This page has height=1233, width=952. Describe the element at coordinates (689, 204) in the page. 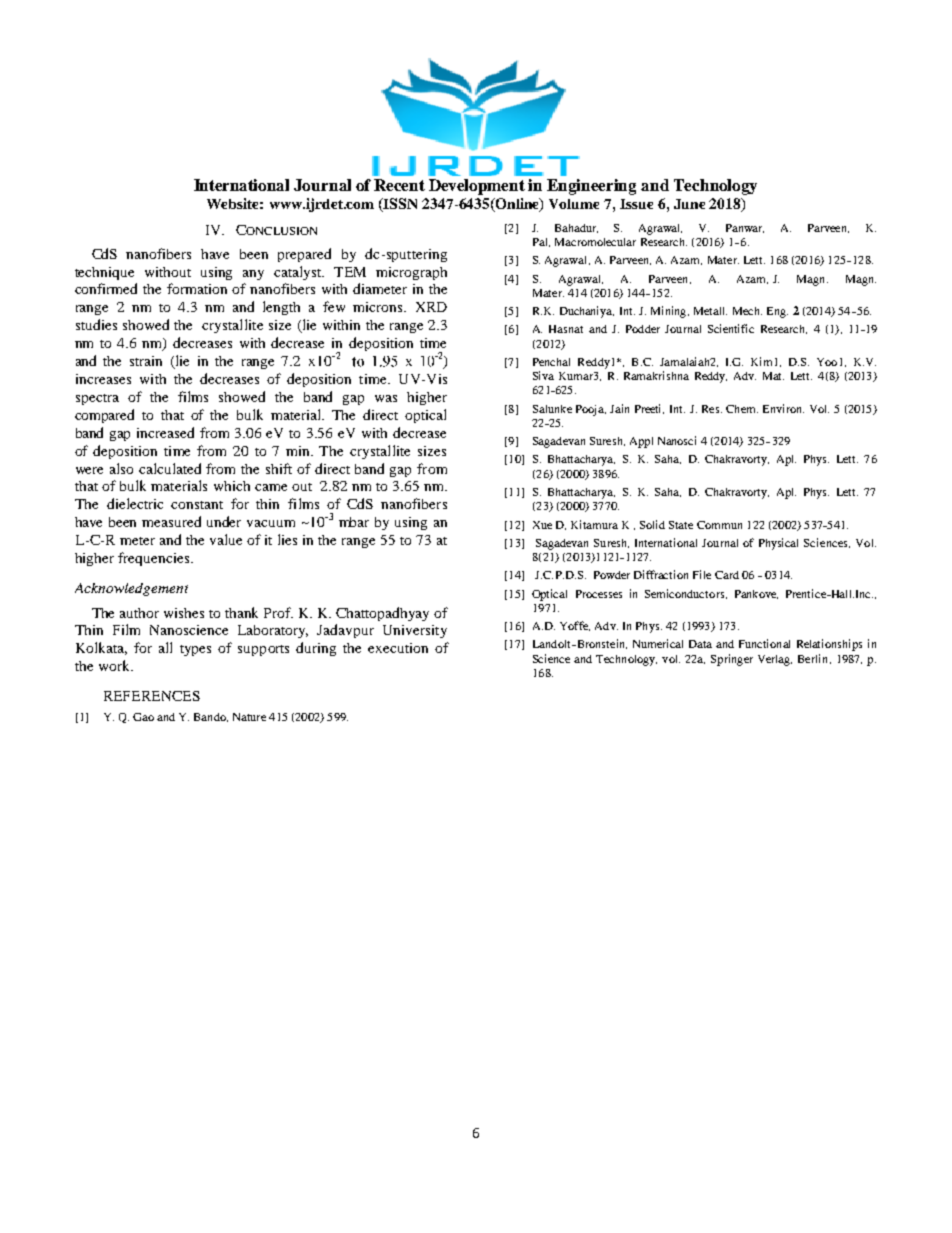

I see `June` at that location.
